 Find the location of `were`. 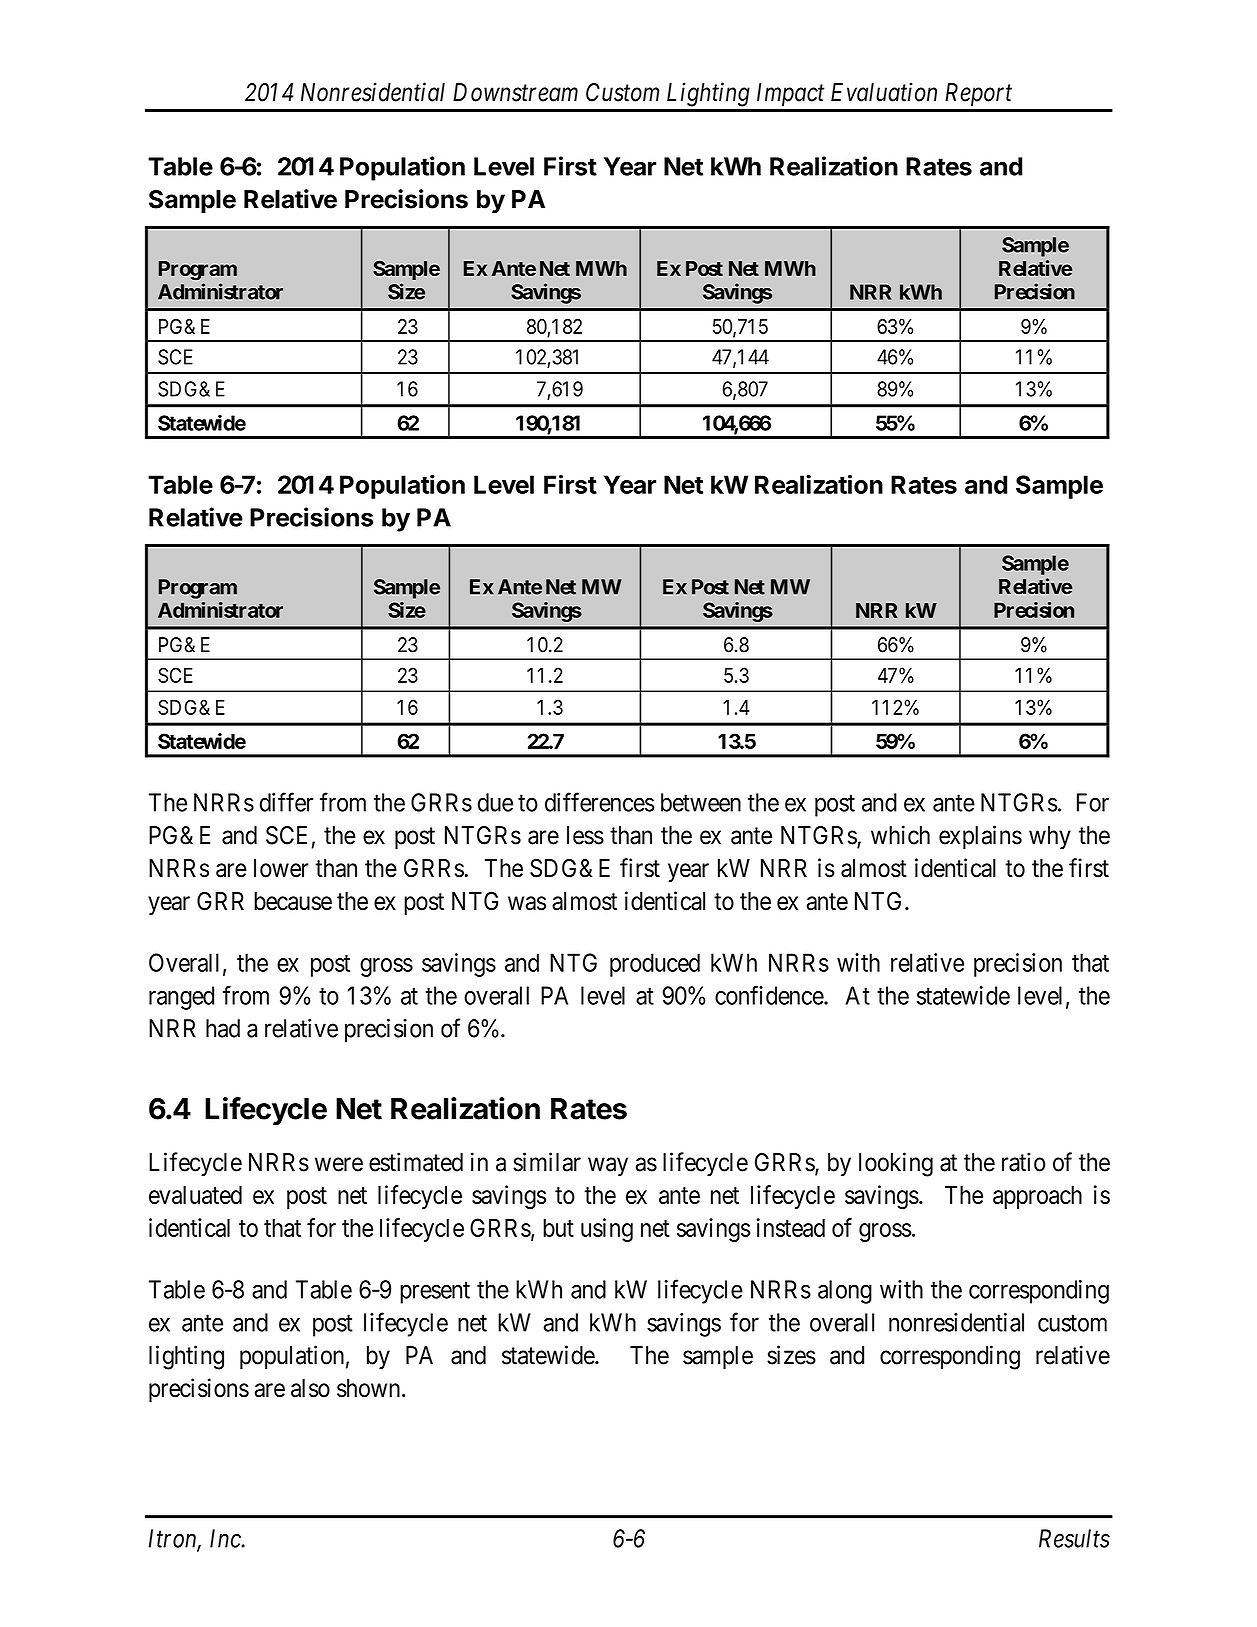

were is located at coordinates (339, 1164).
